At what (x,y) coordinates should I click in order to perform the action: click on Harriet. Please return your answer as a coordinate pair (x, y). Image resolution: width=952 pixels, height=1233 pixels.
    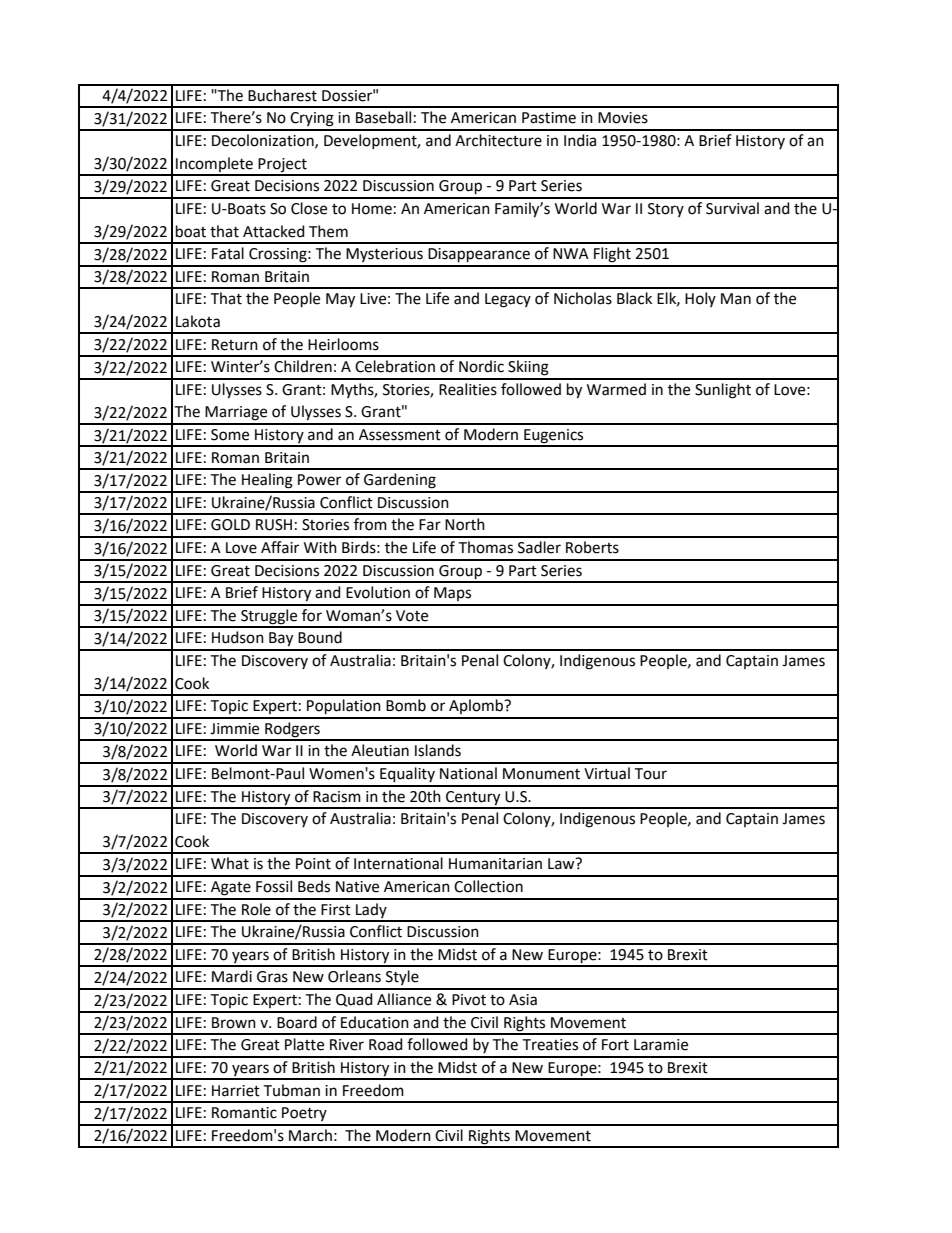
    Looking at the image, I should click on (236, 1091).
